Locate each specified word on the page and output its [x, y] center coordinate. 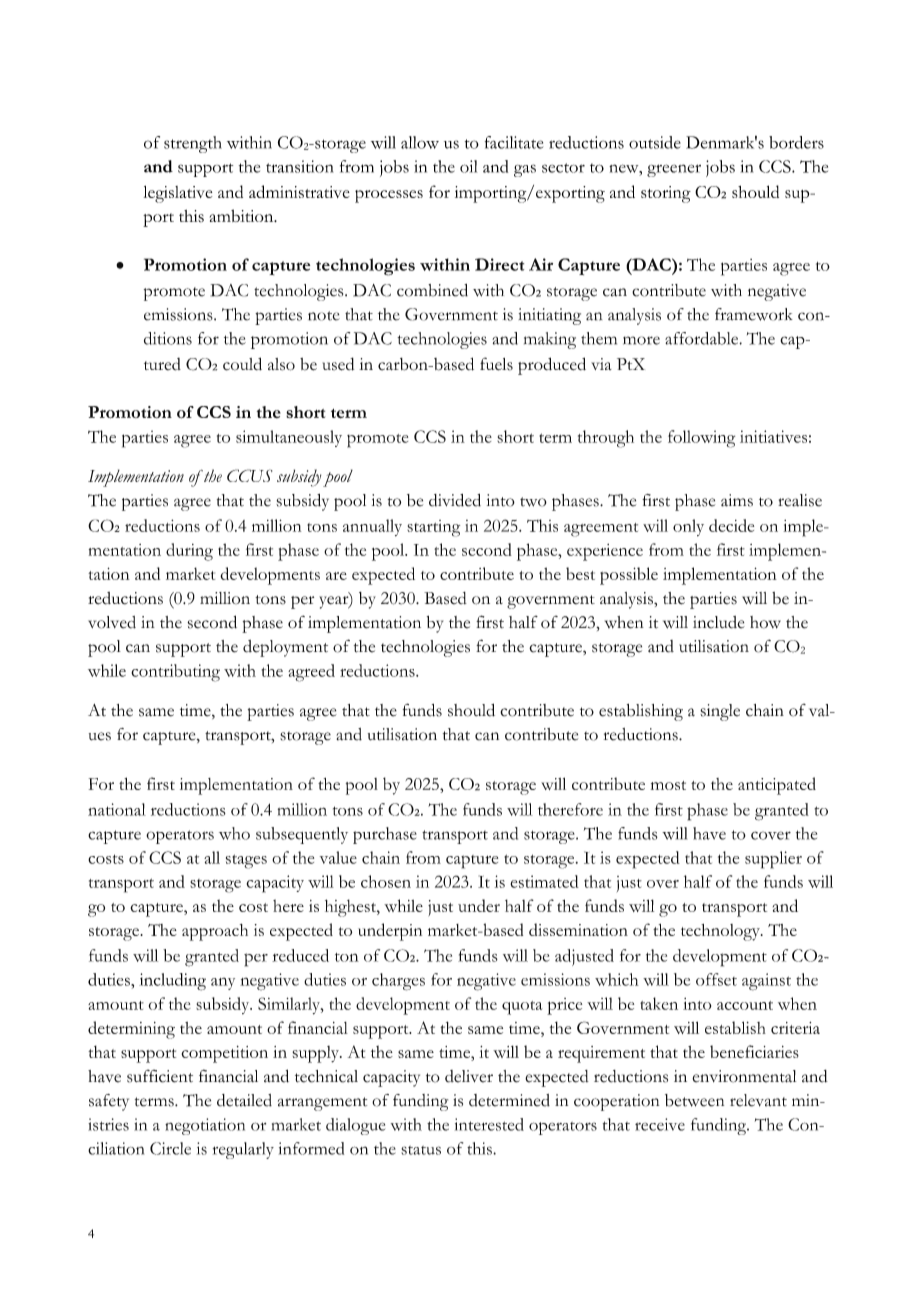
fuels [496, 364]
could [242, 364]
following [701, 439]
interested [489, 1124]
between [694, 1100]
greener [674, 170]
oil [468, 166]
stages [246, 861]
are [336, 576]
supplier [773, 860]
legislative [178, 194]
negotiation [205, 1126]
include [719, 622]
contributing [175, 673]
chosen [386, 881]
